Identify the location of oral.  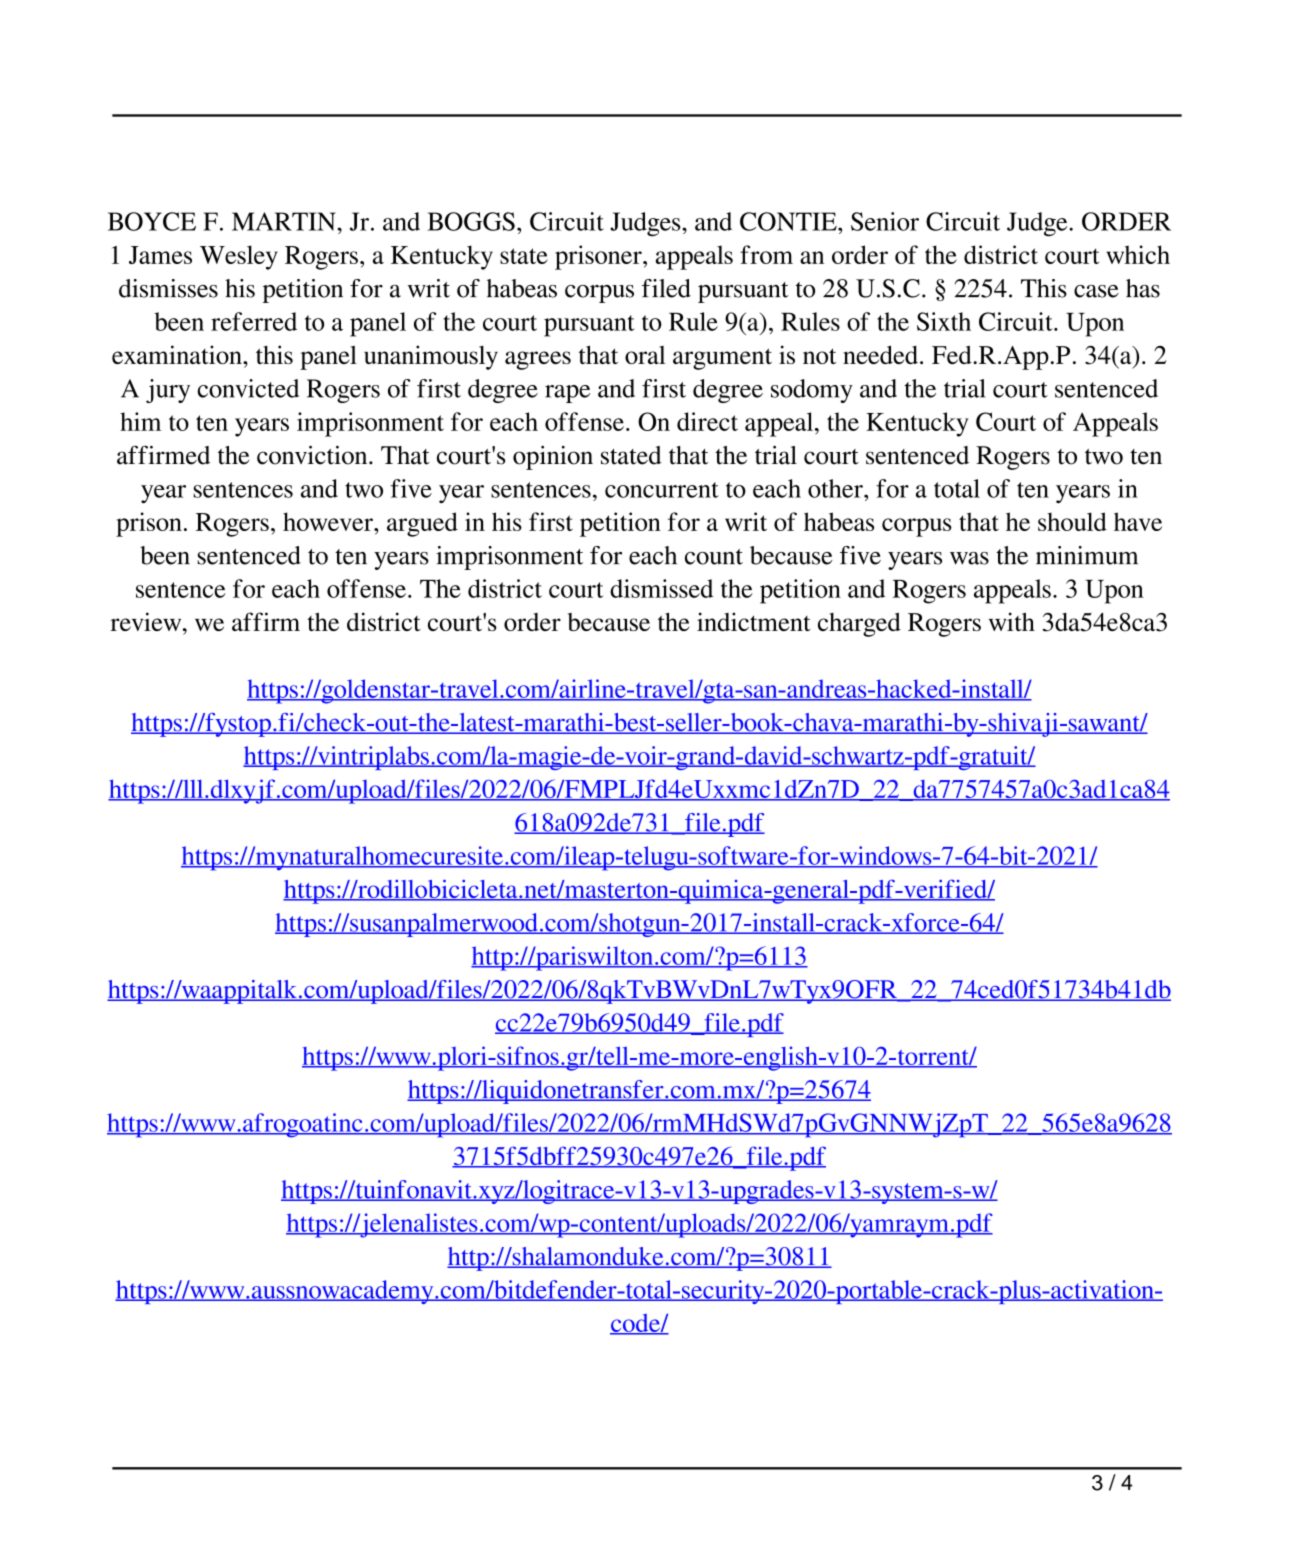
(645, 355).
